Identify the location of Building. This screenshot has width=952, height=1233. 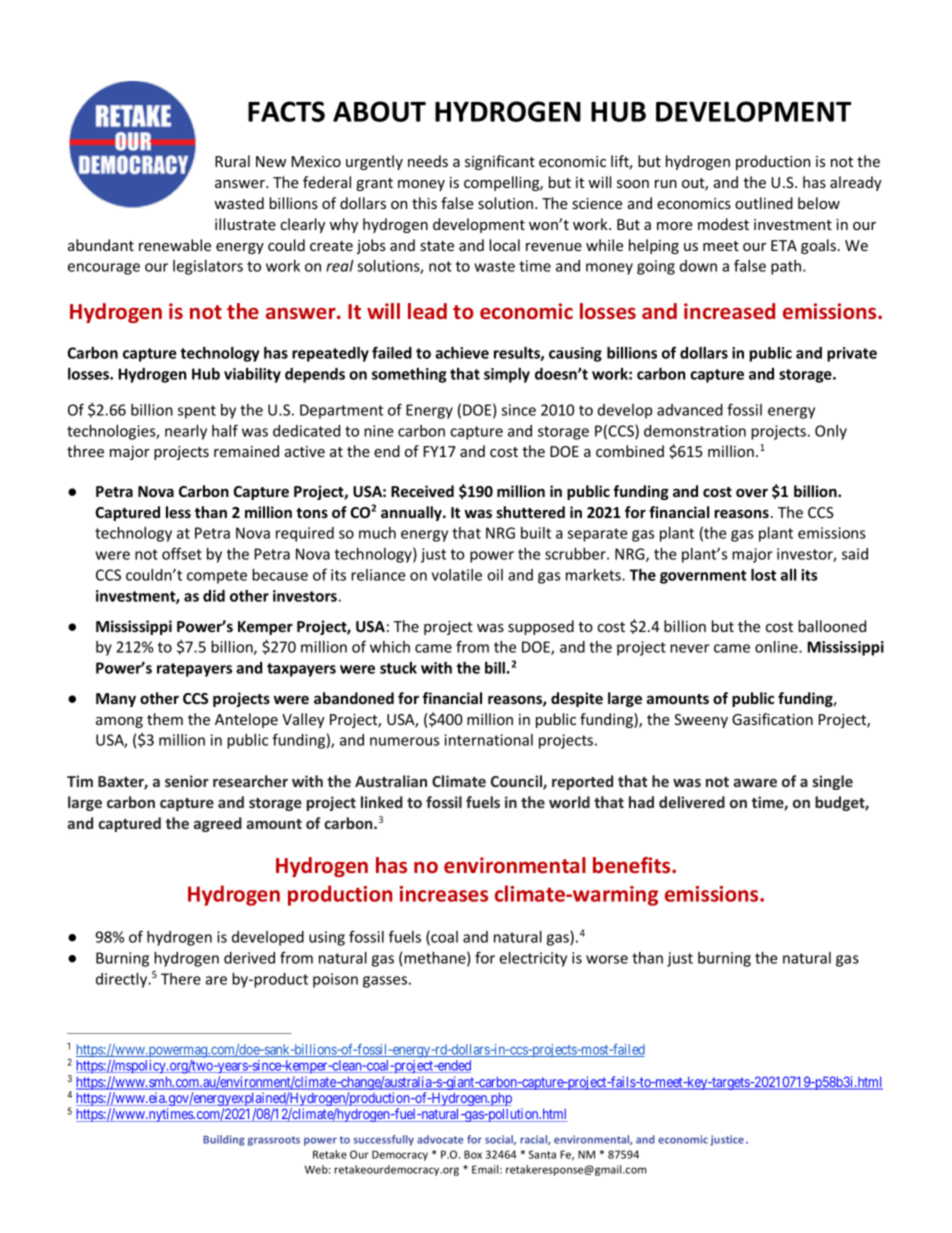
(224, 1140).
